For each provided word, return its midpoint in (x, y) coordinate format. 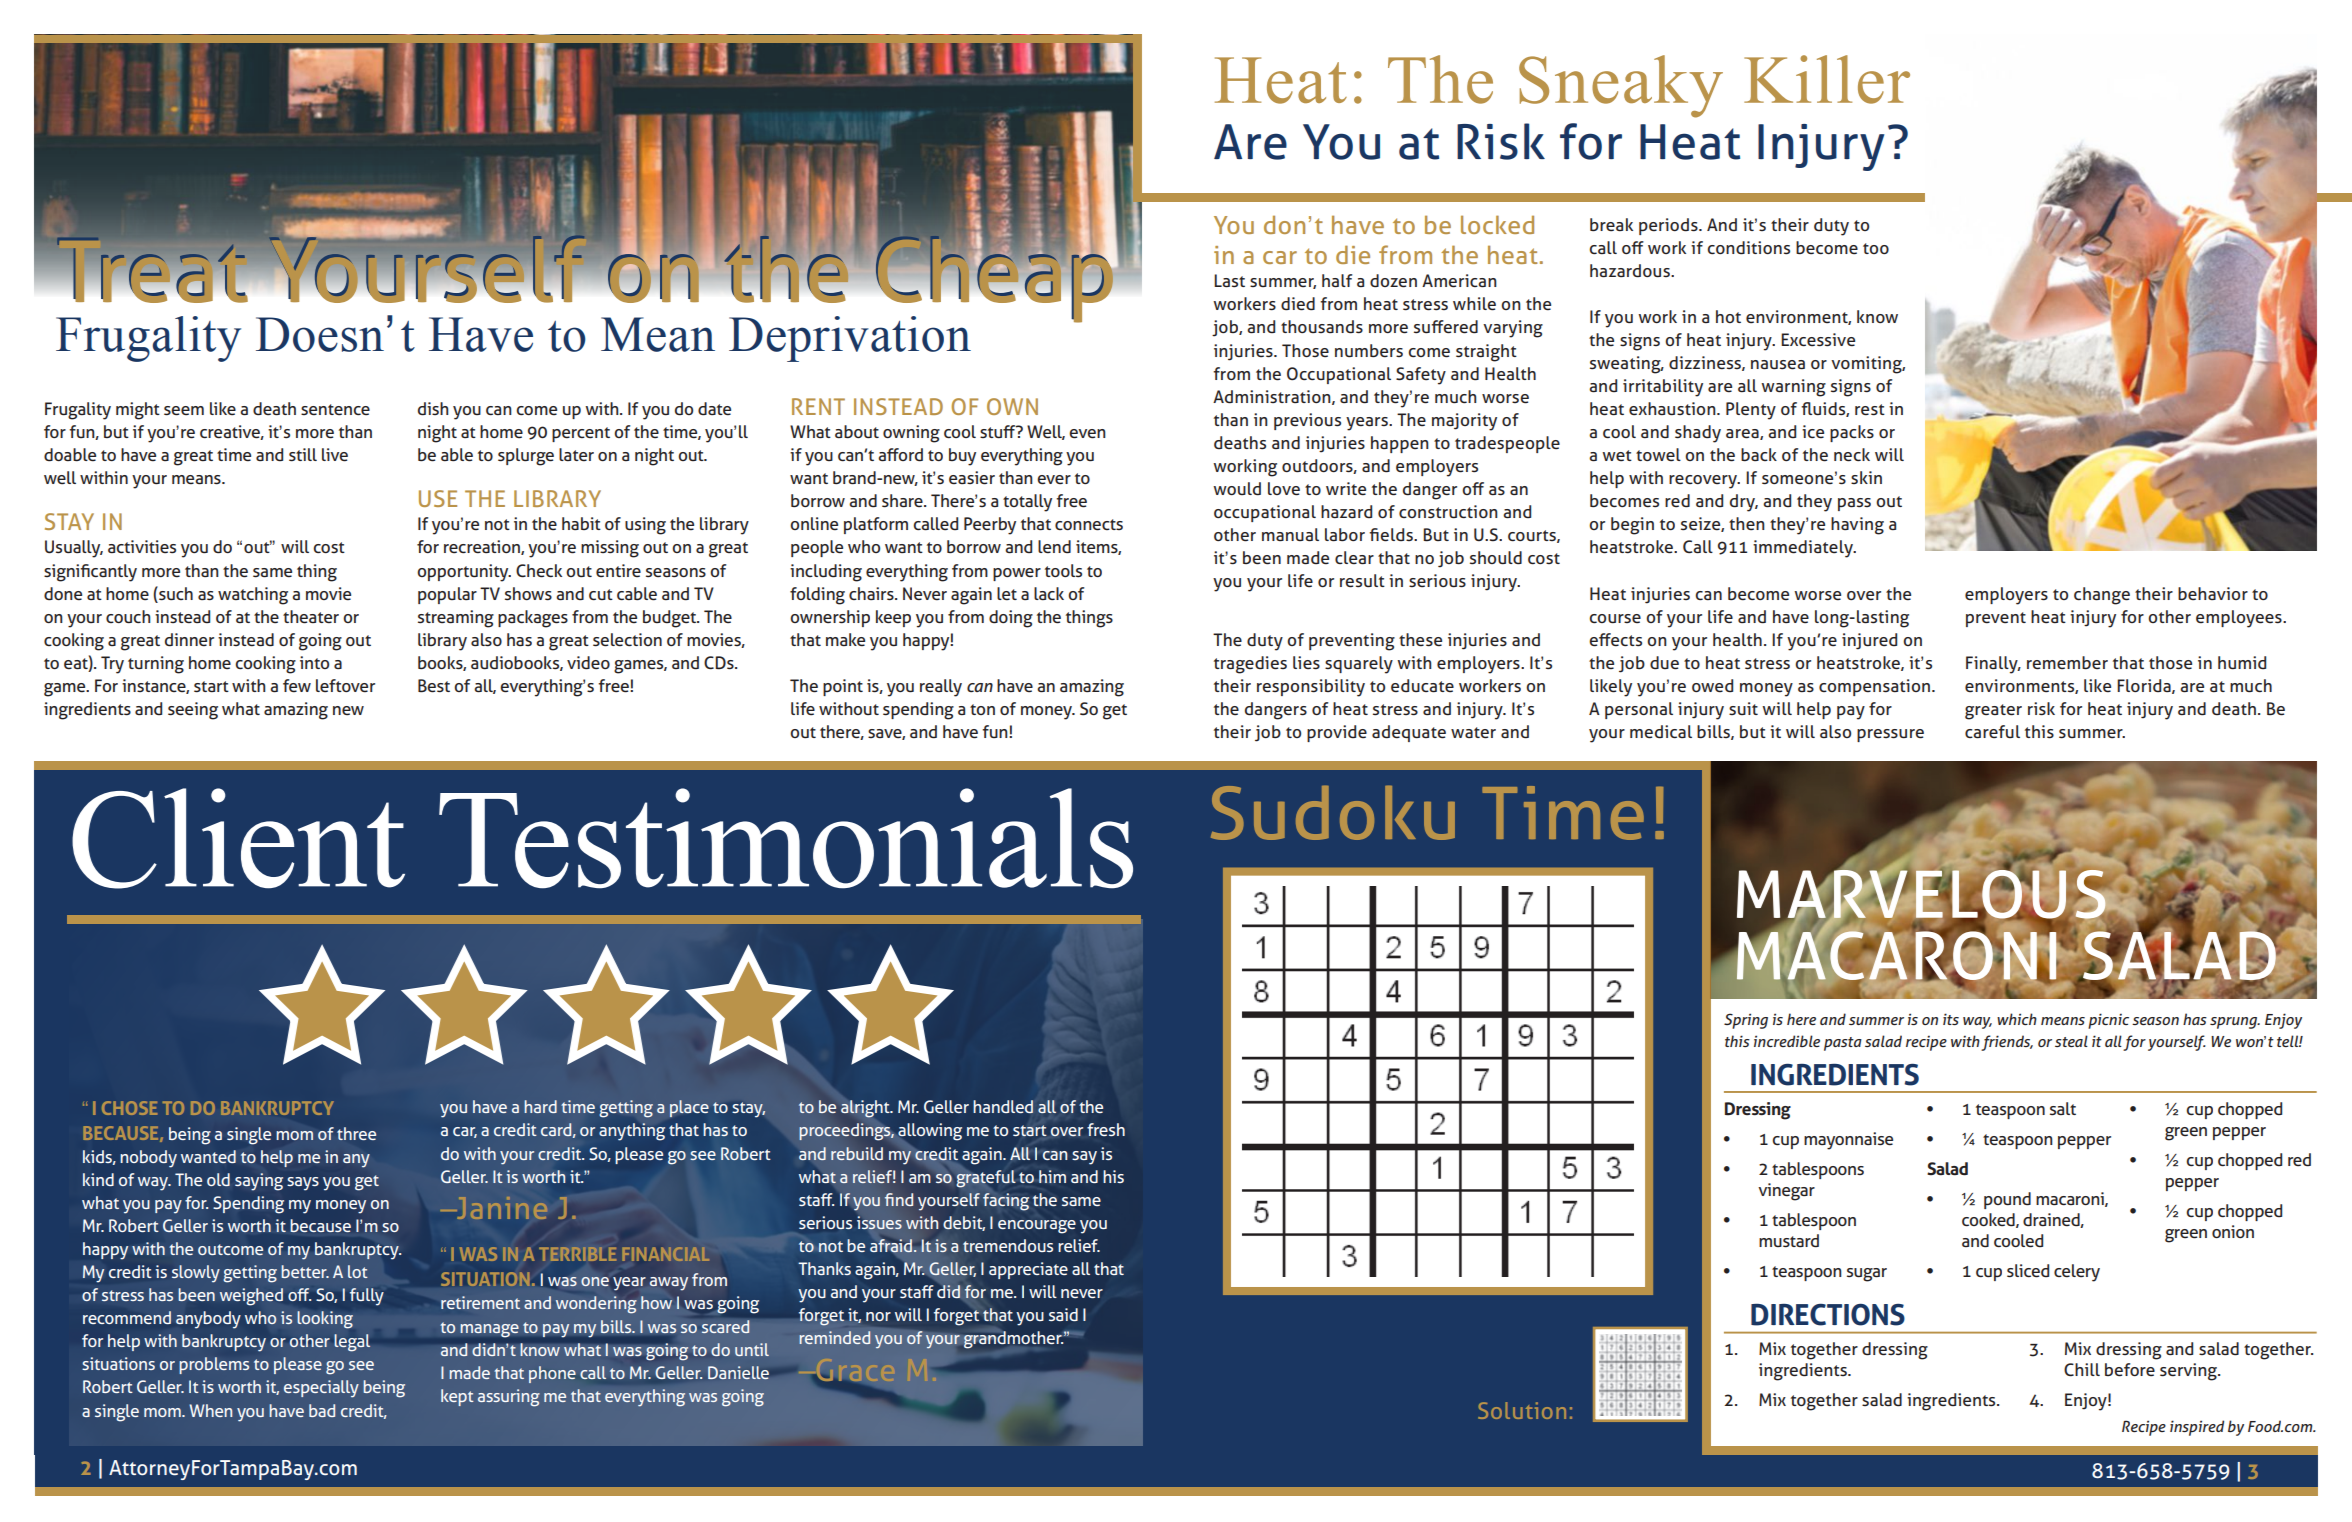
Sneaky (1621, 86)
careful (1992, 732)
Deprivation (850, 339)
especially (321, 1389)
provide (1337, 733)
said (1063, 1314)
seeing (193, 711)
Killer (1827, 79)
